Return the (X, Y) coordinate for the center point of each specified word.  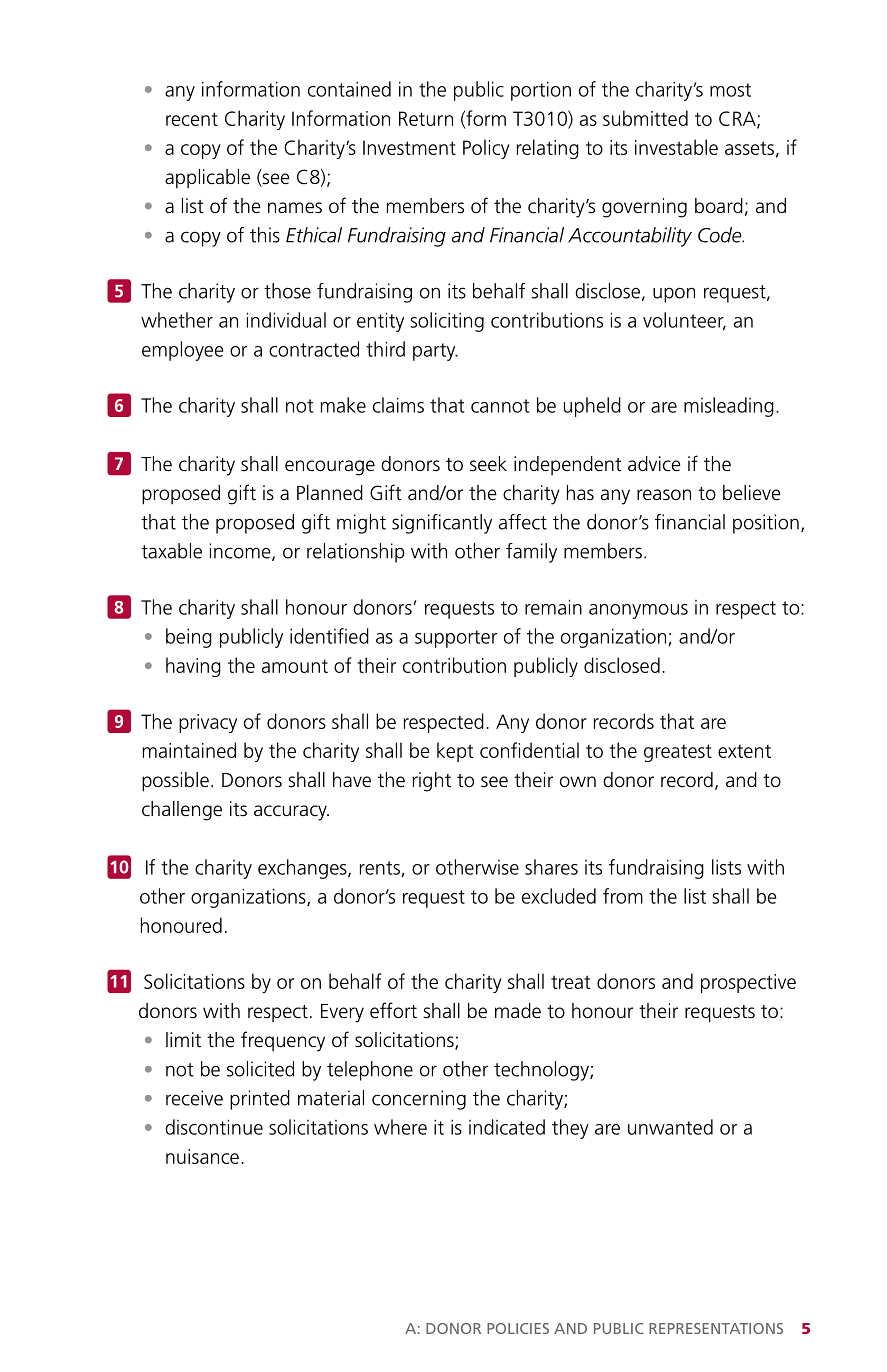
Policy (486, 149)
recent (192, 119)
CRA (738, 119)
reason (664, 495)
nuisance (202, 1156)
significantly (442, 524)
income (241, 552)
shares (551, 867)
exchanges (303, 869)
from (623, 896)
